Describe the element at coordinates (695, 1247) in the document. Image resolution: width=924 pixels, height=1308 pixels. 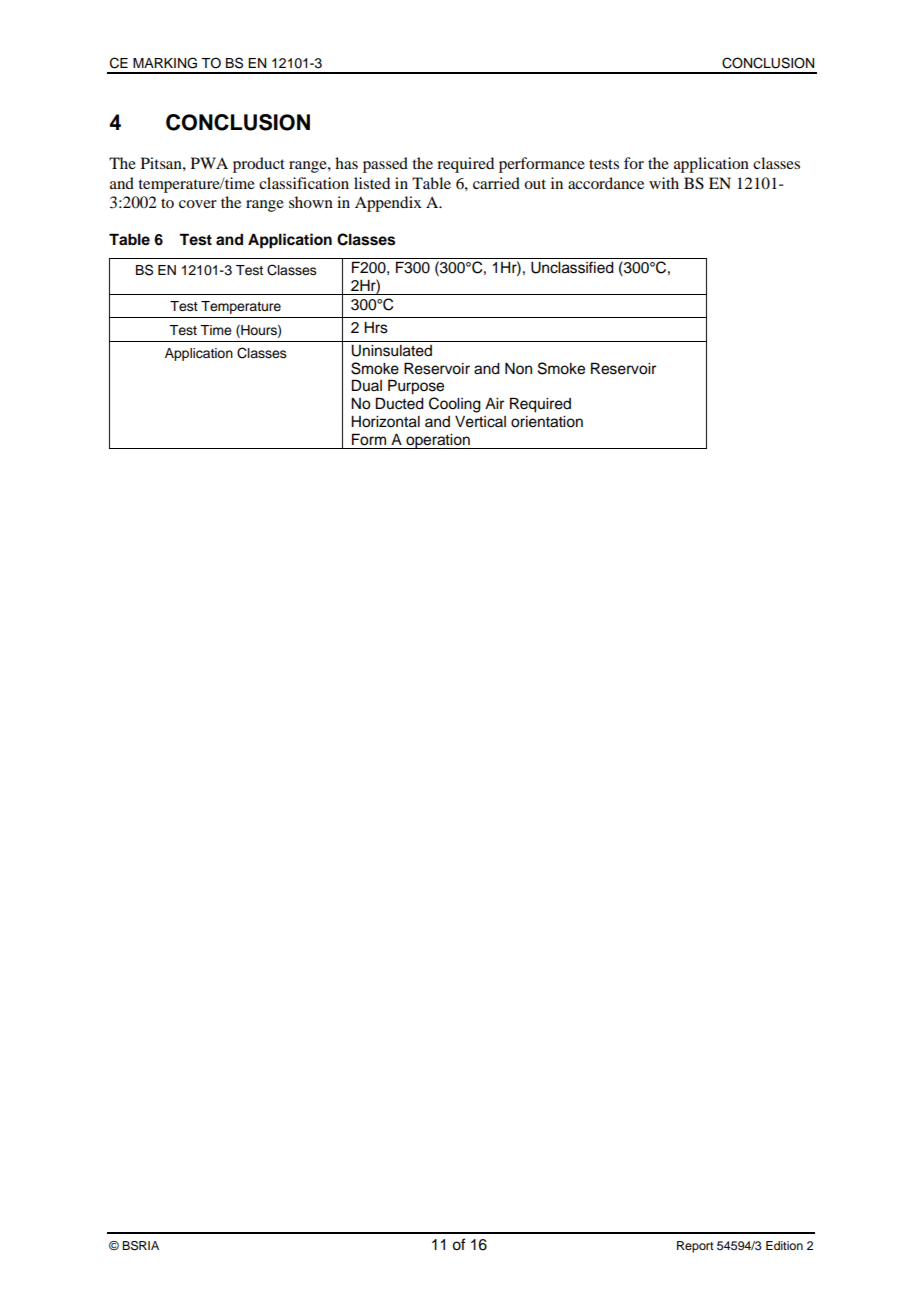
I see `Report` at that location.
